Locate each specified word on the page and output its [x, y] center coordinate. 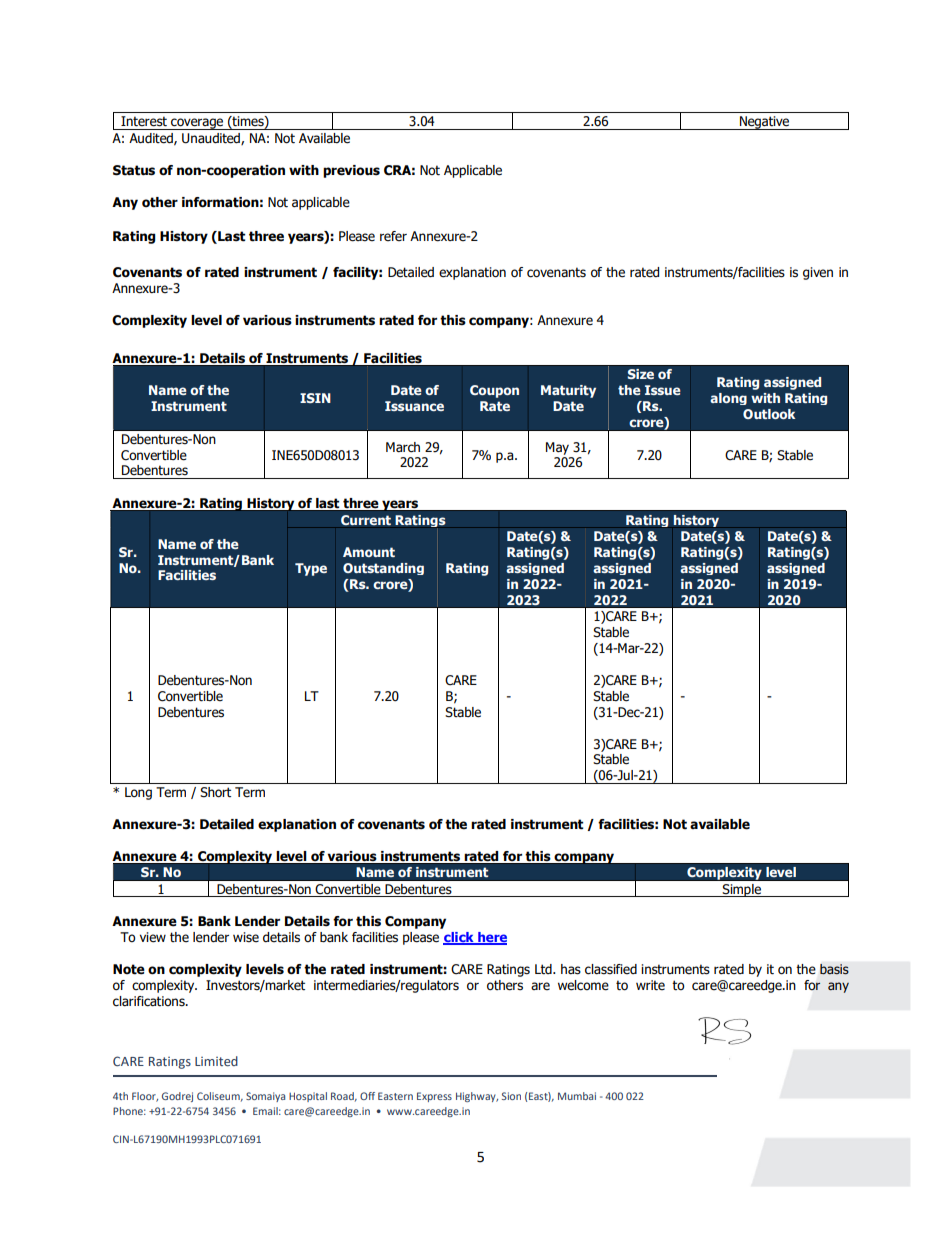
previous [351, 171]
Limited [216, 1061]
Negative [765, 123]
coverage [197, 124]
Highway [477, 1097]
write [650, 985]
